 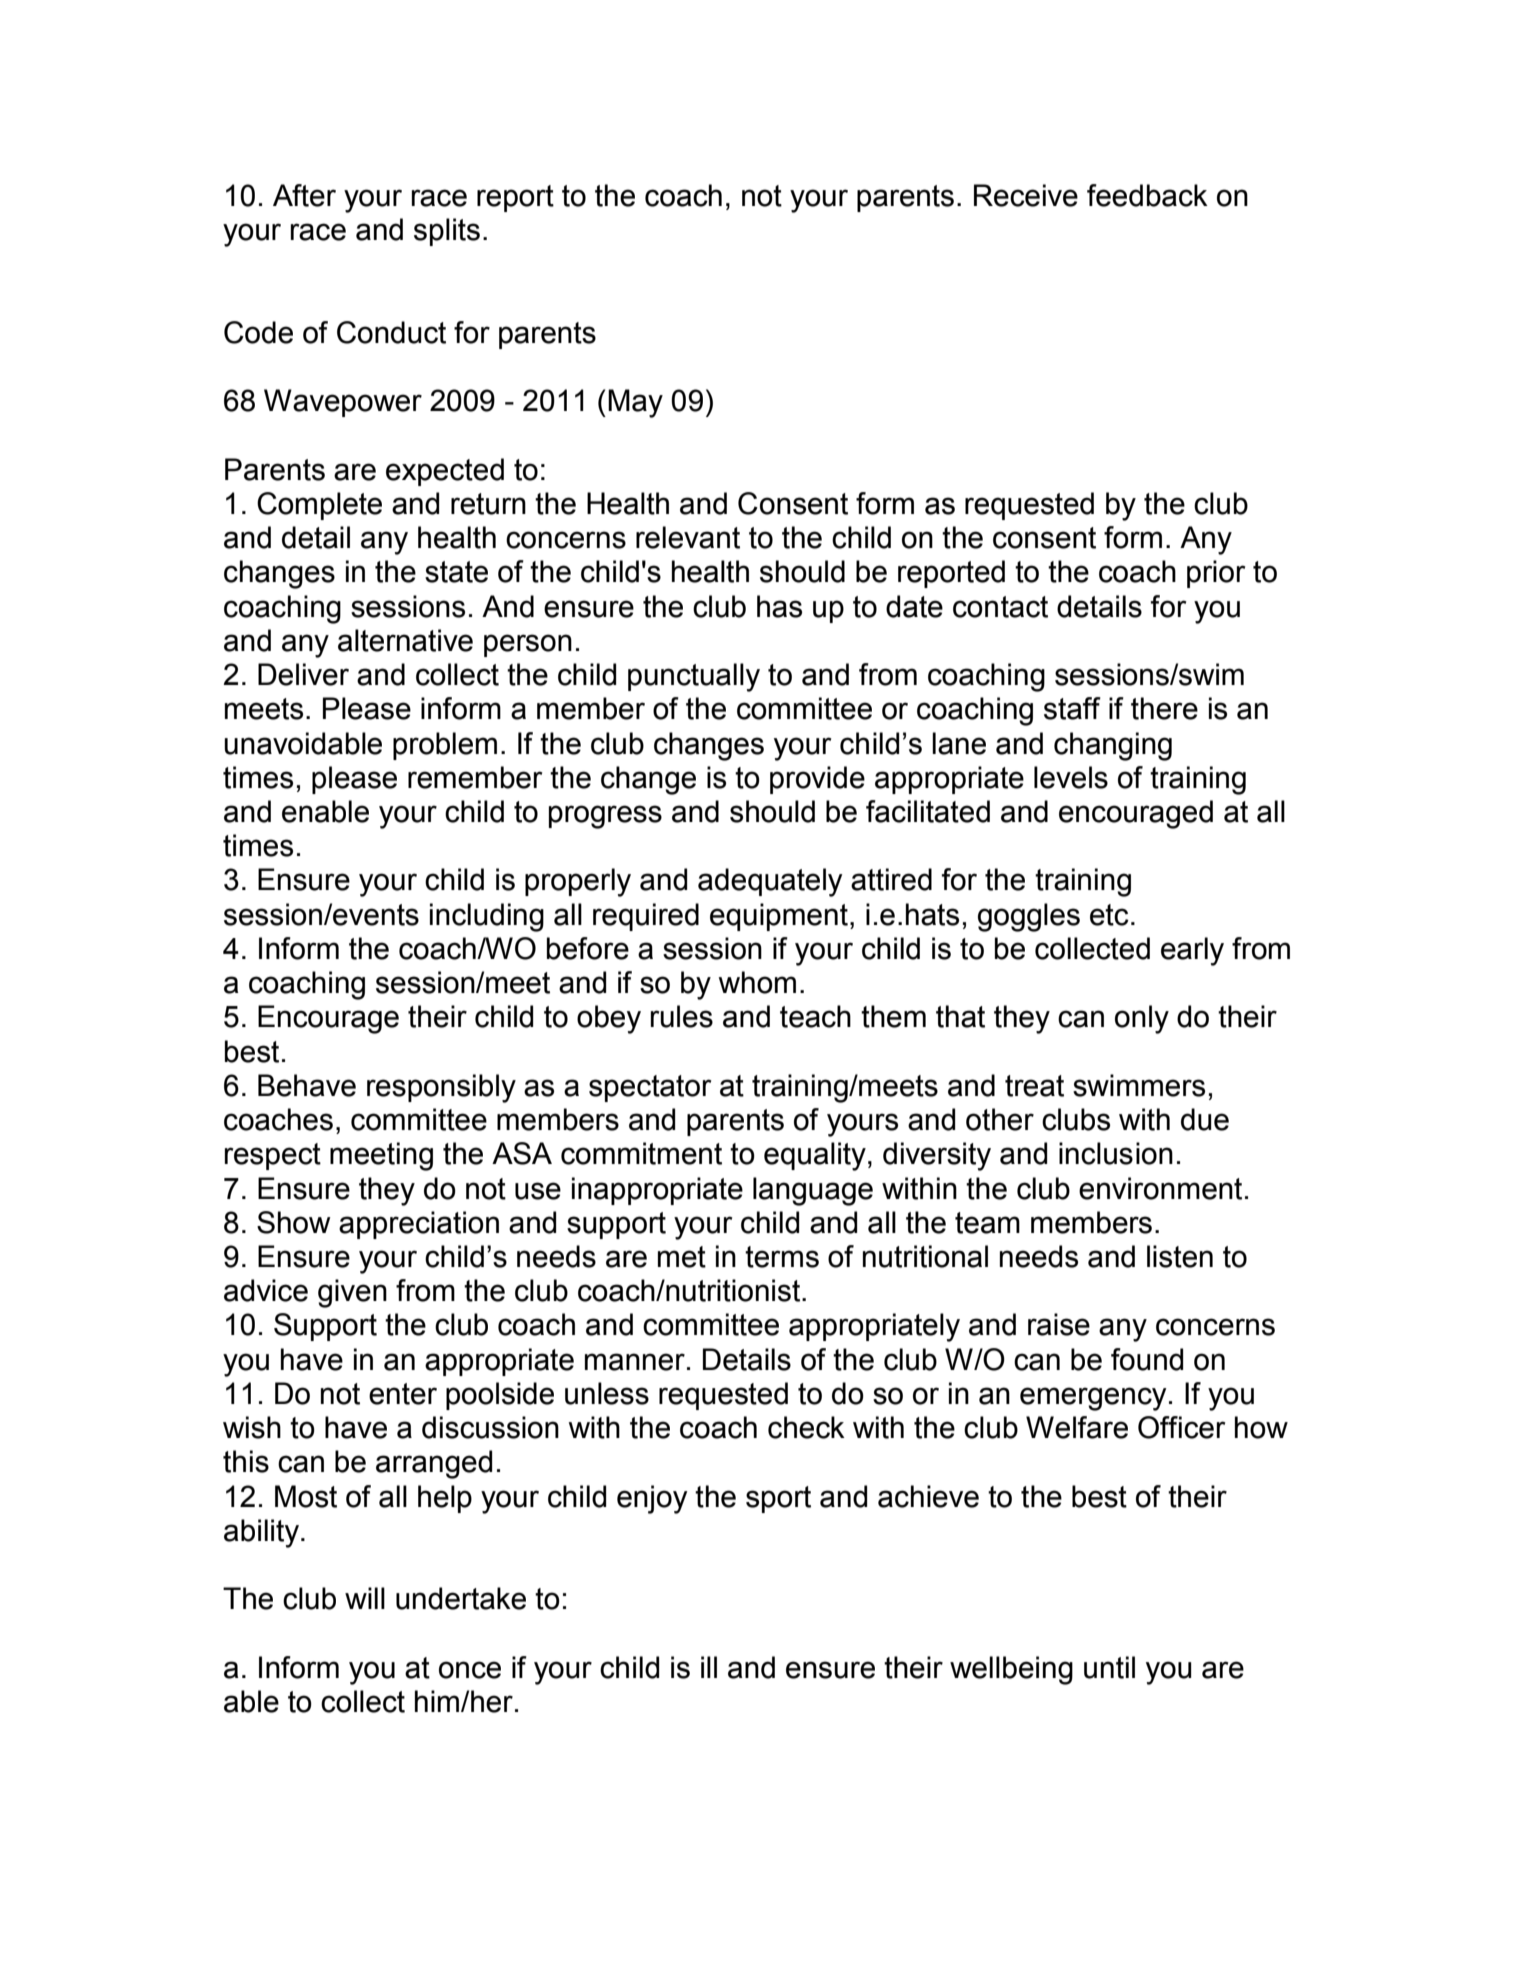 What do you see at coordinates (1109, 1667) in the image?
I see `until` at bounding box center [1109, 1667].
